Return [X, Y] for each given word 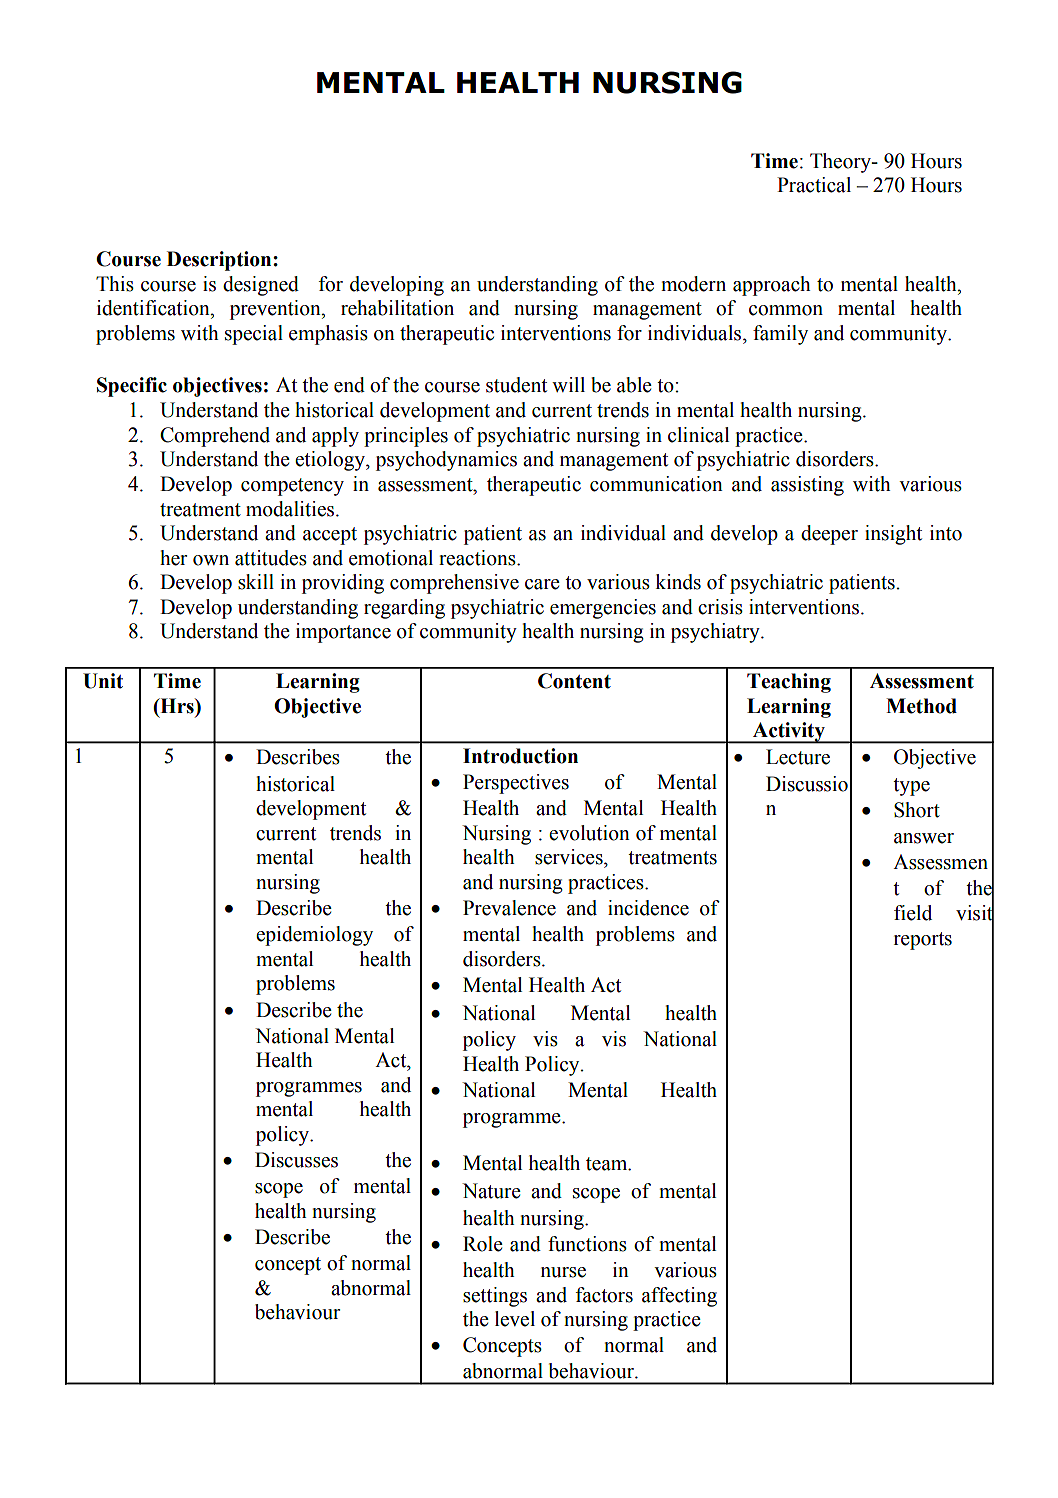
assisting [807, 486]
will [568, 384]
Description [220, 261]
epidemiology [314, 936]
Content [574, 681]
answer [924, 838]
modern [693, 284]
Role [483, 1244]
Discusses [296, 1160]
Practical [814, 185]
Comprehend [215, 437]
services [570, 857]
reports [923, 941]
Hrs [177, 707]
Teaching [789, 683]
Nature [491, 1191]
